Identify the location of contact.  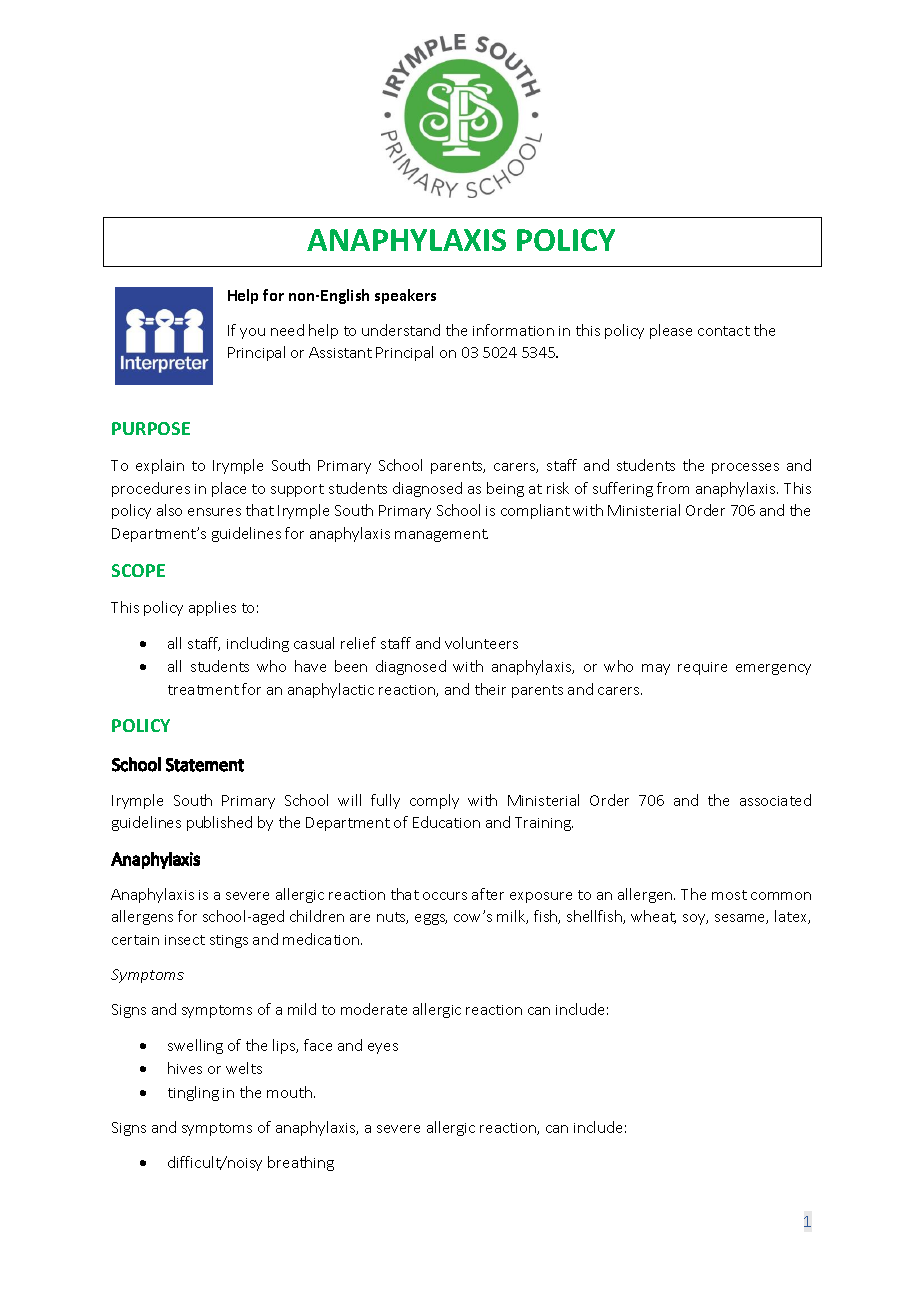
(724, 331).
